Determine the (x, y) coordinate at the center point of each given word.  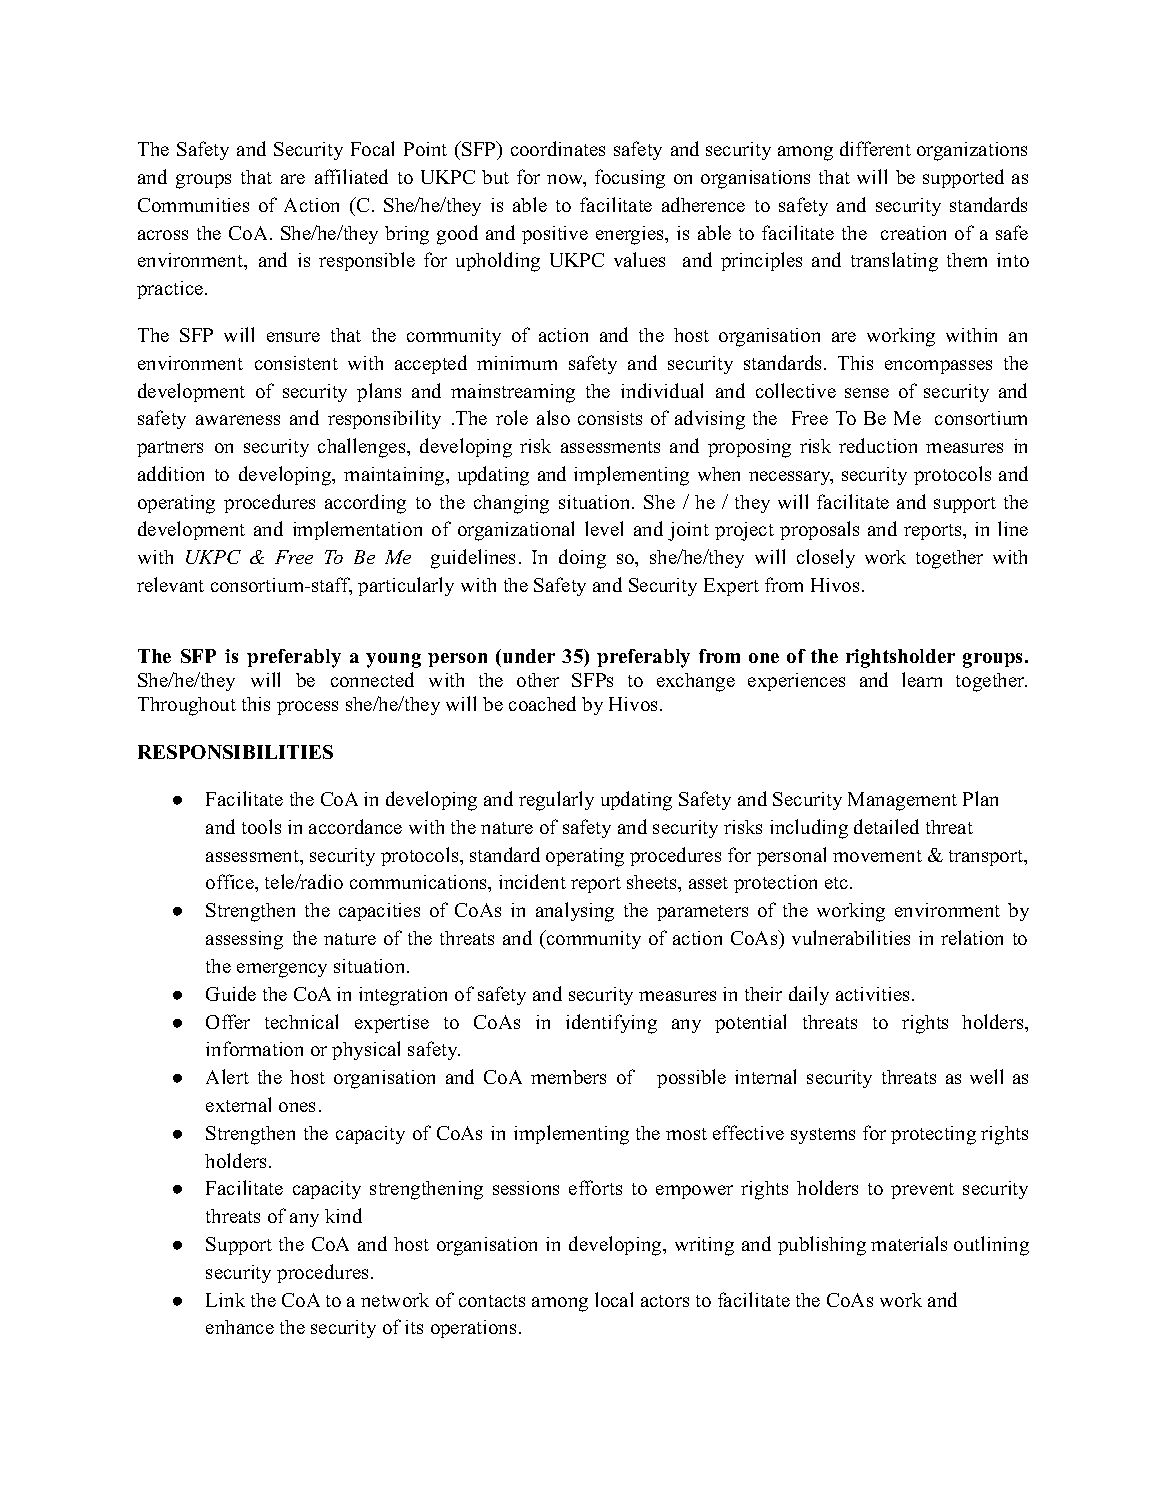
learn (922, 679)
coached (542, 703)
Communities (193, 205)
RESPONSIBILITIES (235, 752)
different (875, 148)
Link (225, 1300)
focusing (630, 179)
